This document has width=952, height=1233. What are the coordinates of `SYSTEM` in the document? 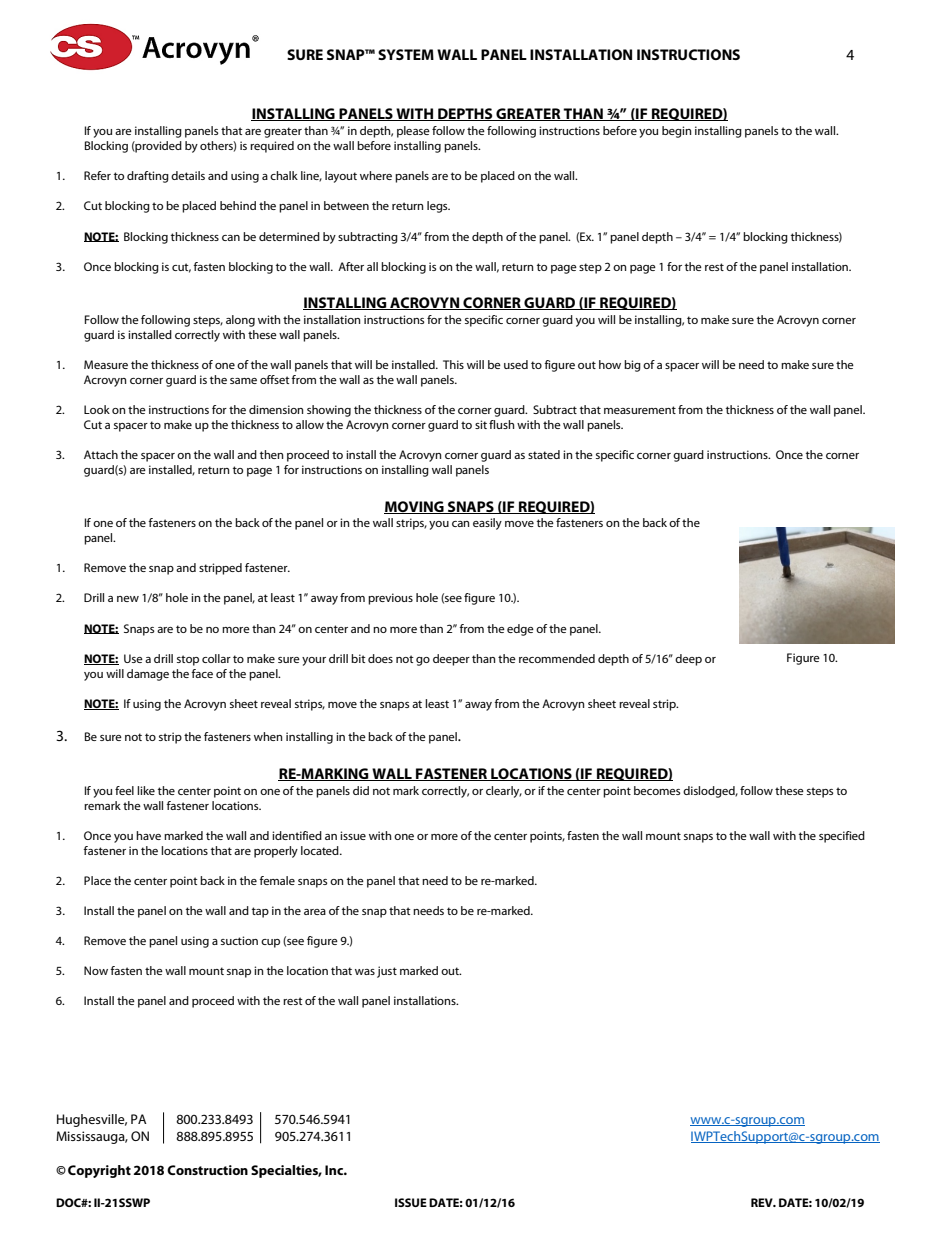 It's located at (406, 54).
